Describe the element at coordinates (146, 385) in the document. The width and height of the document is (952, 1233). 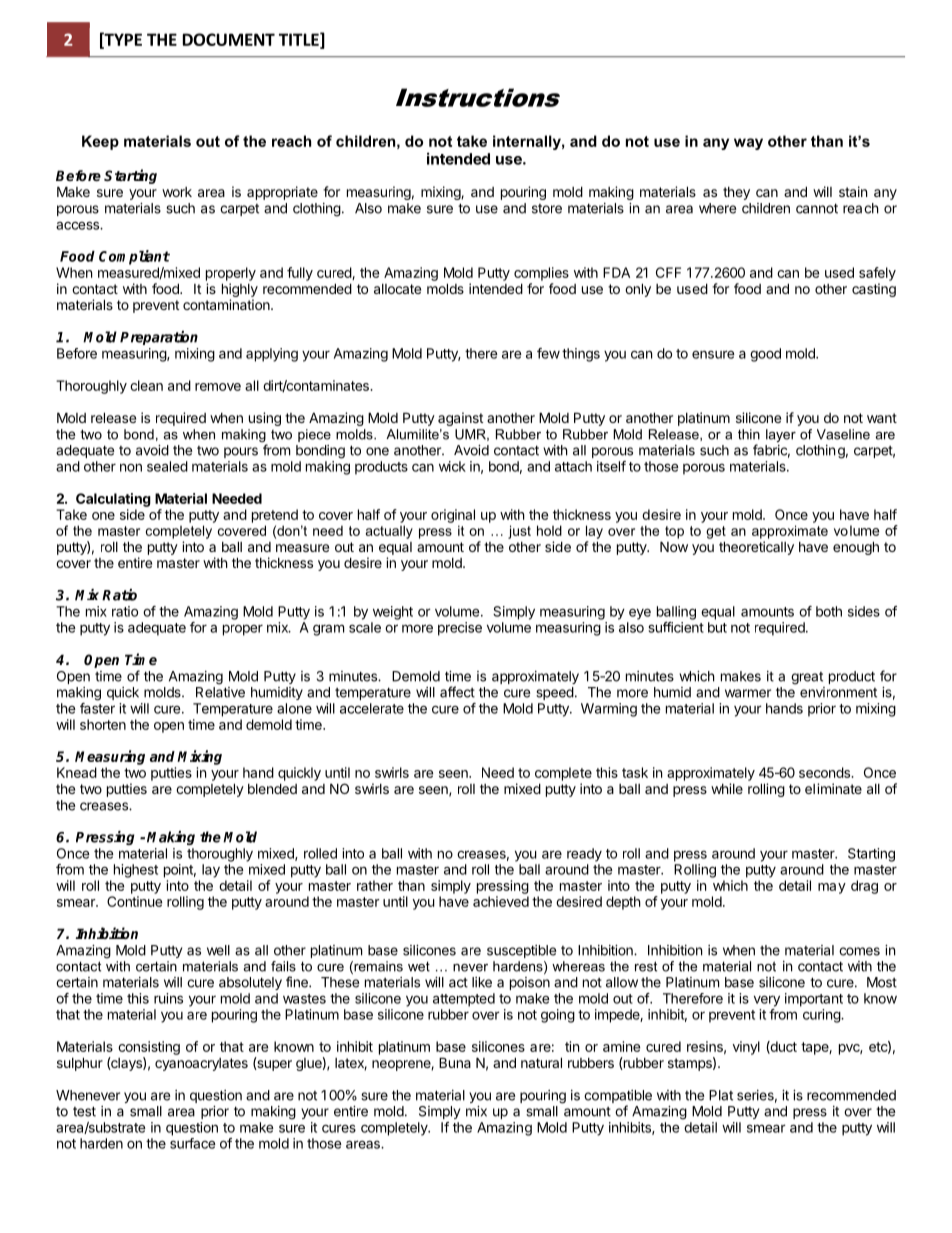
I see `clean` at that location.
